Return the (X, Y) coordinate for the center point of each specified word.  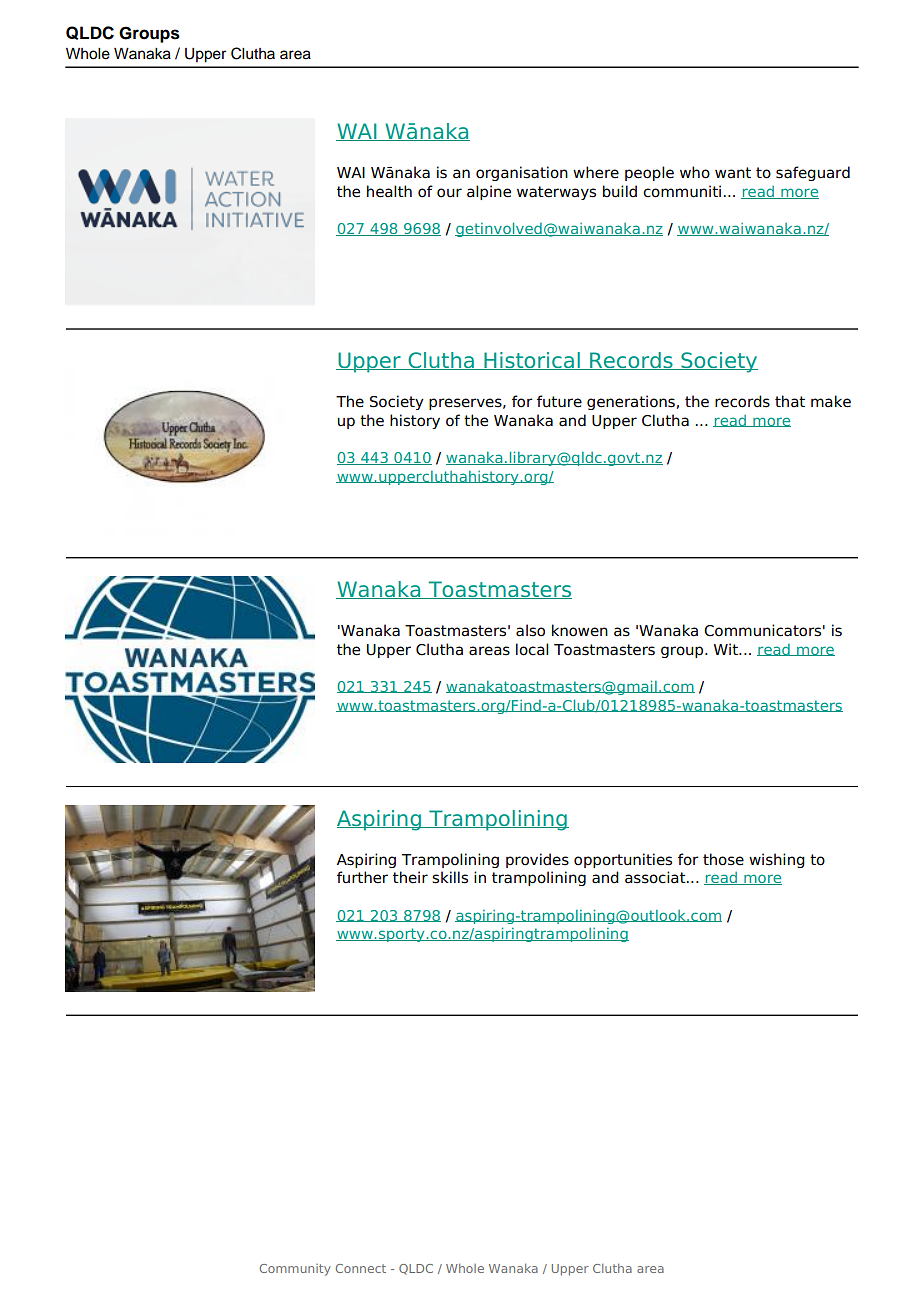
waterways (556, 193)
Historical (532, 361)
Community (295, 1270)
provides (537, 860)
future (559, 401)
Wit (727, 649)
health (389, 191)
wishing (777, 860)
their (410, 877)
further (362, 877)
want (733, 173)
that (790, 401)
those (723, 859)
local (532, 649)
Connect (361, 1268)
